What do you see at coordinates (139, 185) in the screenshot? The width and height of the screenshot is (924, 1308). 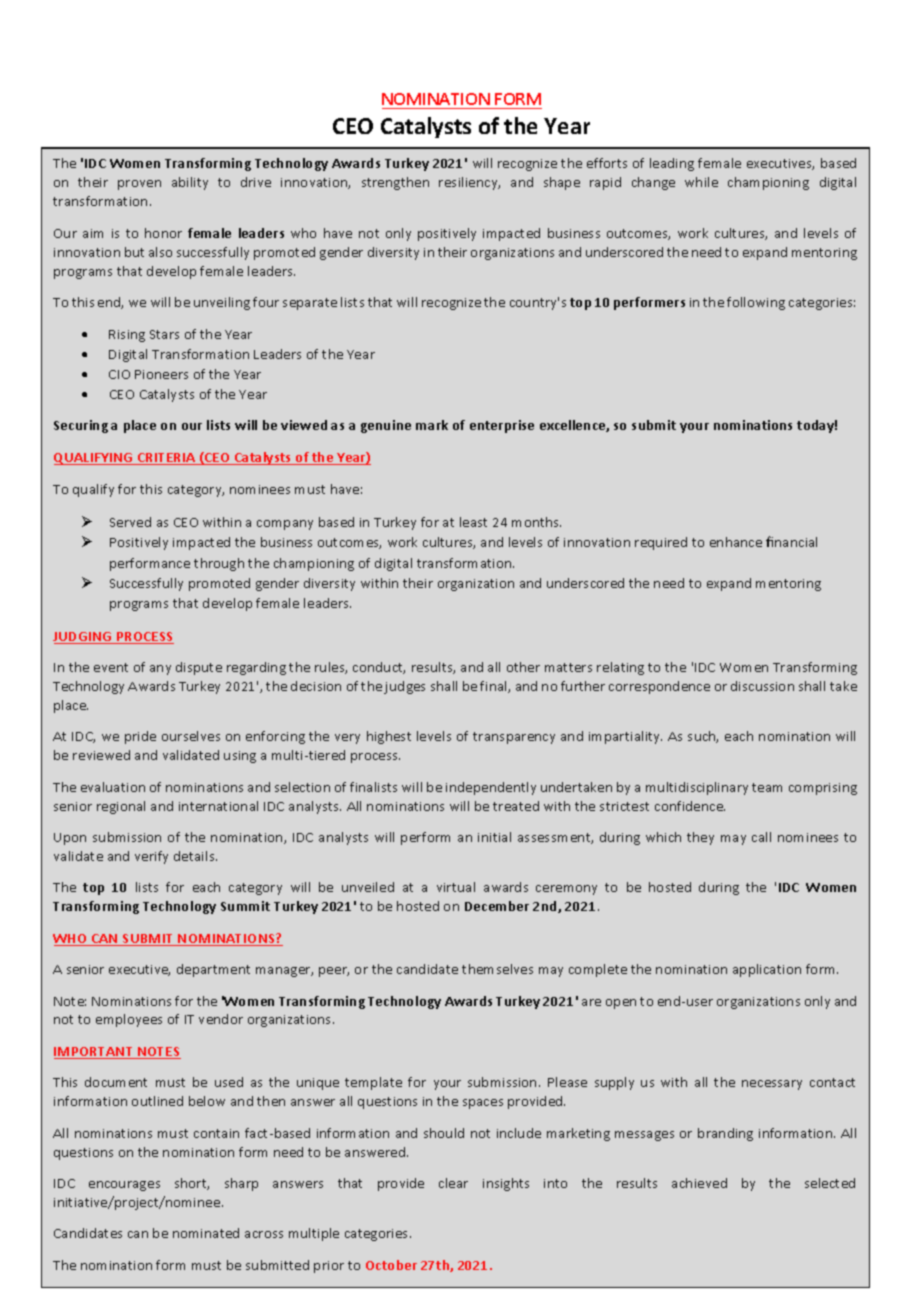 I see `proven` at bounding box center [139, 185].
